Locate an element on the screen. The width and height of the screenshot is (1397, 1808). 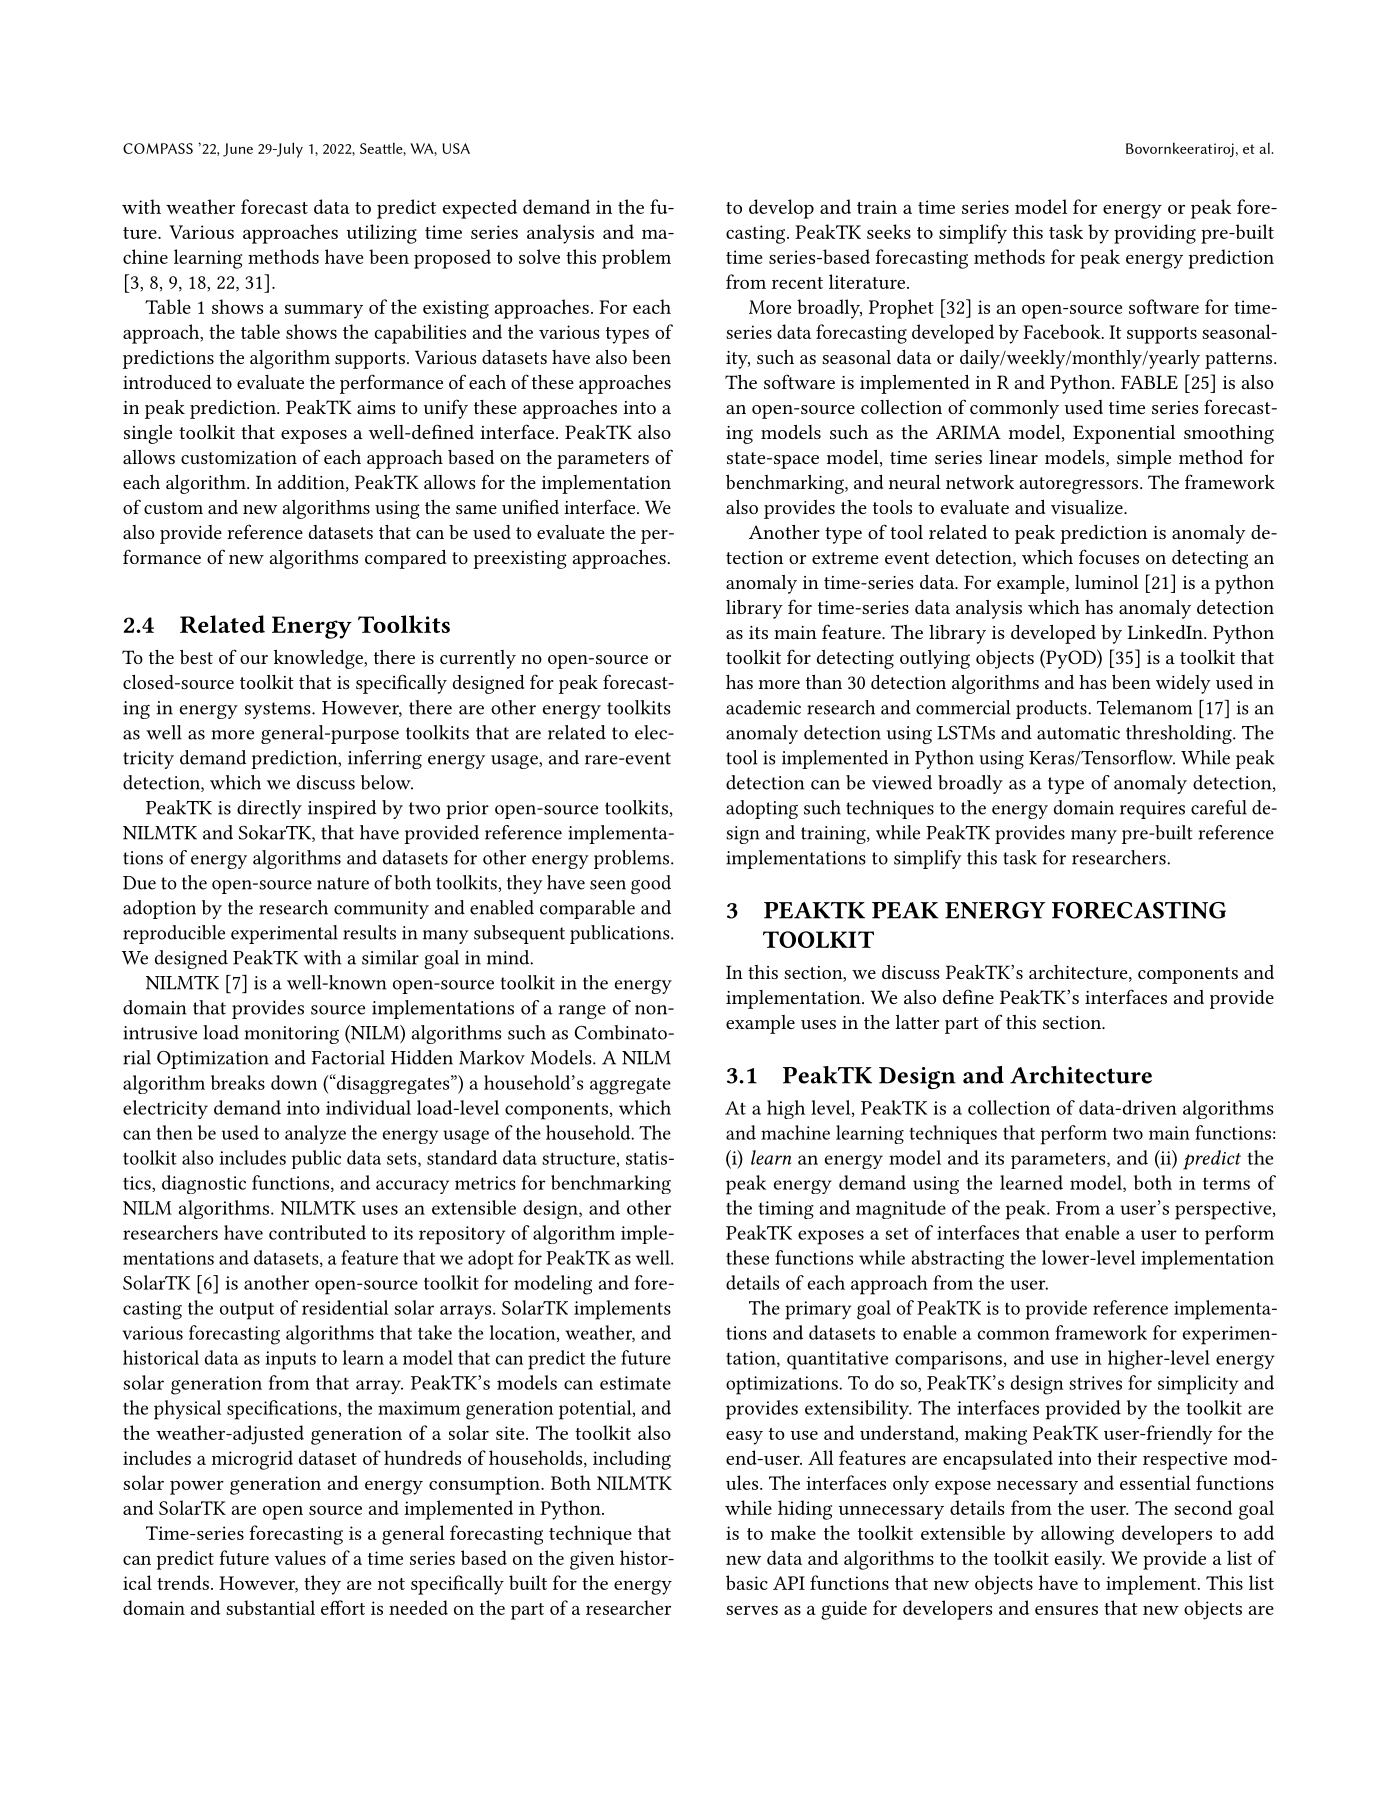
June is located at coordinates (238, 150).
